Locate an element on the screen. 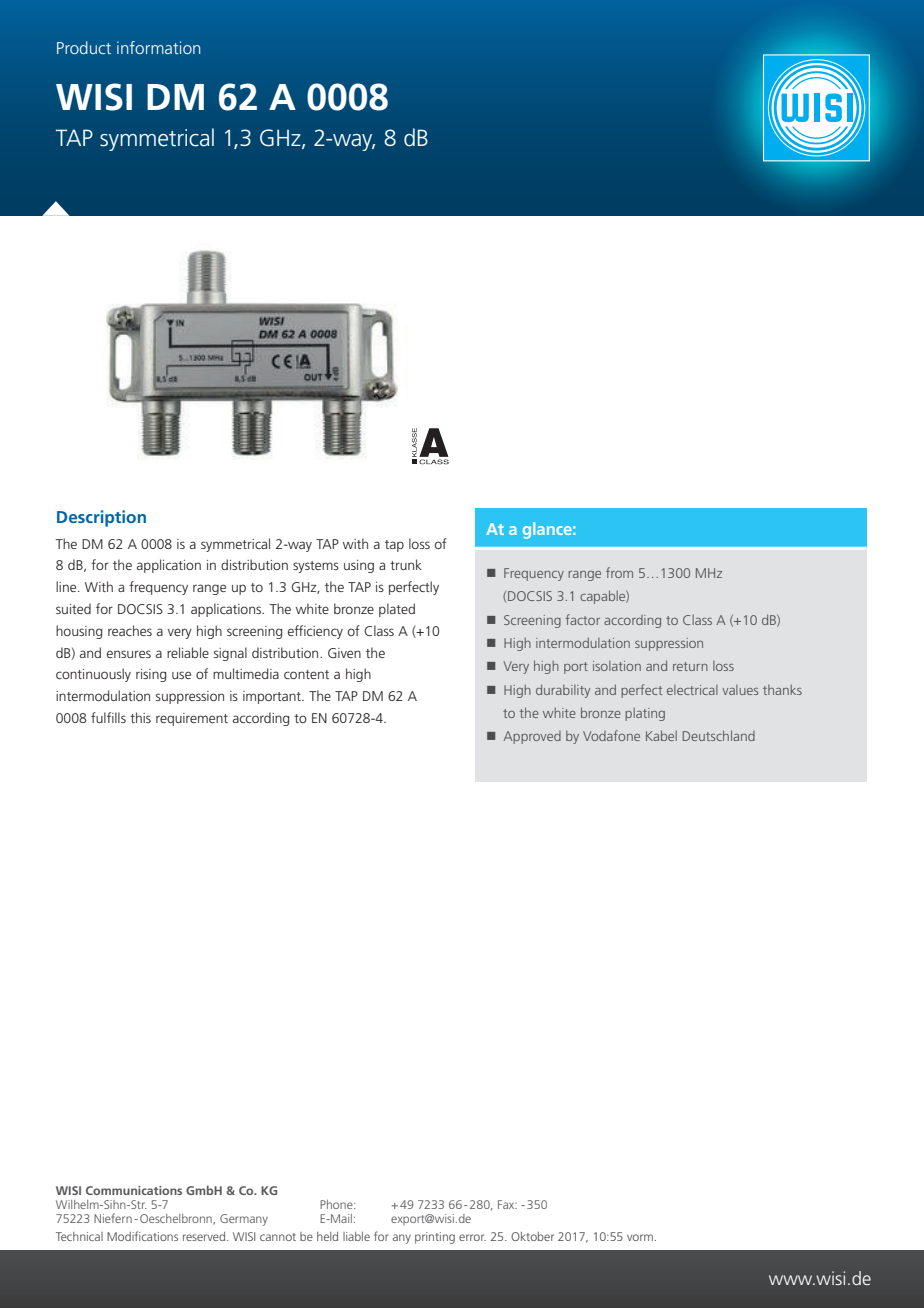 This screenshot has width=924, height=1308. factor is located at coordinates (583, 619).
